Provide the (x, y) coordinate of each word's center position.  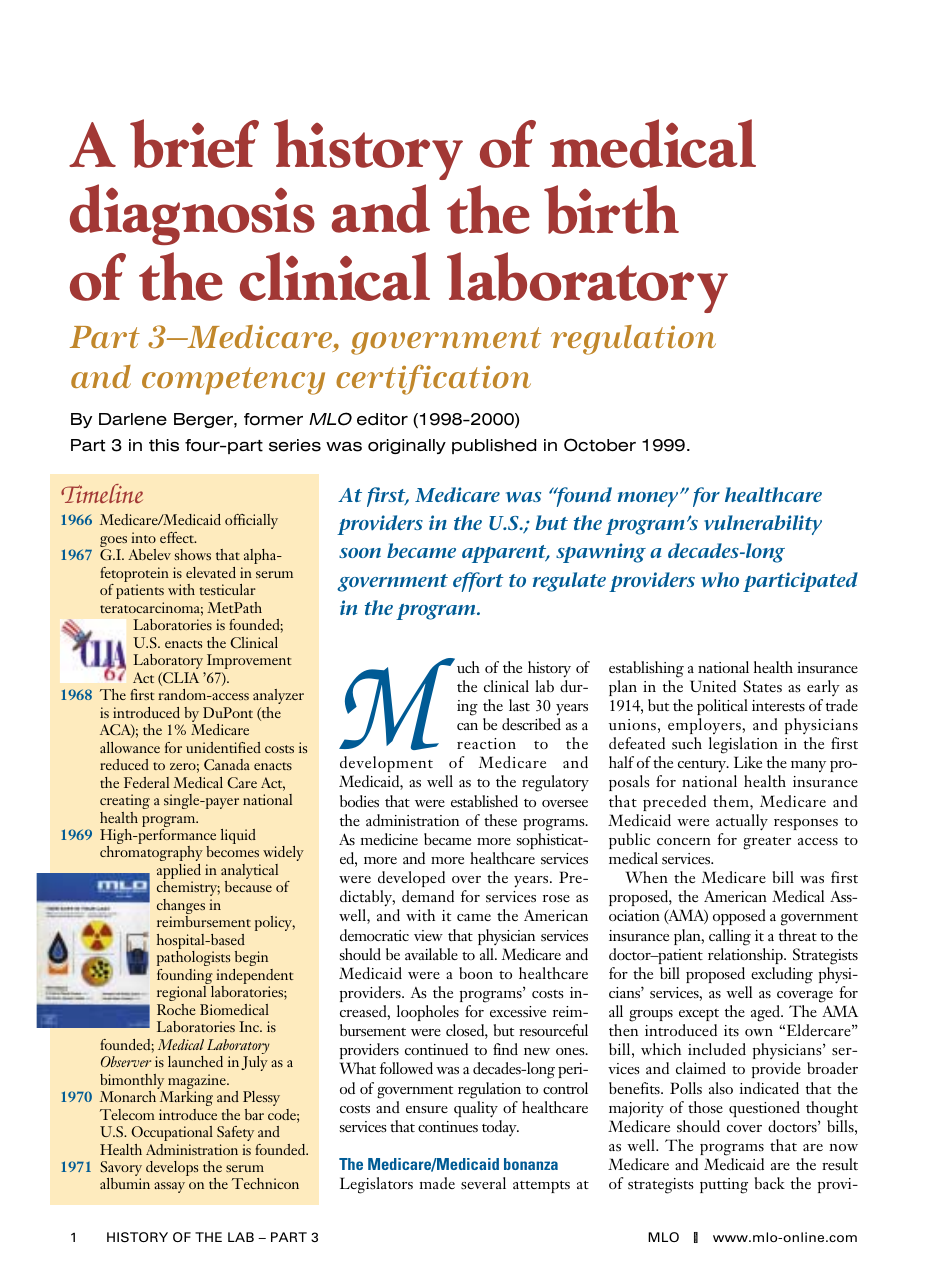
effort (478, 582)
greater (767, 843)
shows (193, 554)
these (500, 820)
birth (611, 209)
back (770, 1183)
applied (179, 873)
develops (172, 1168)
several (483, 1183)
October (600, 445)
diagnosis (192, 214)
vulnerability (763, 525)
